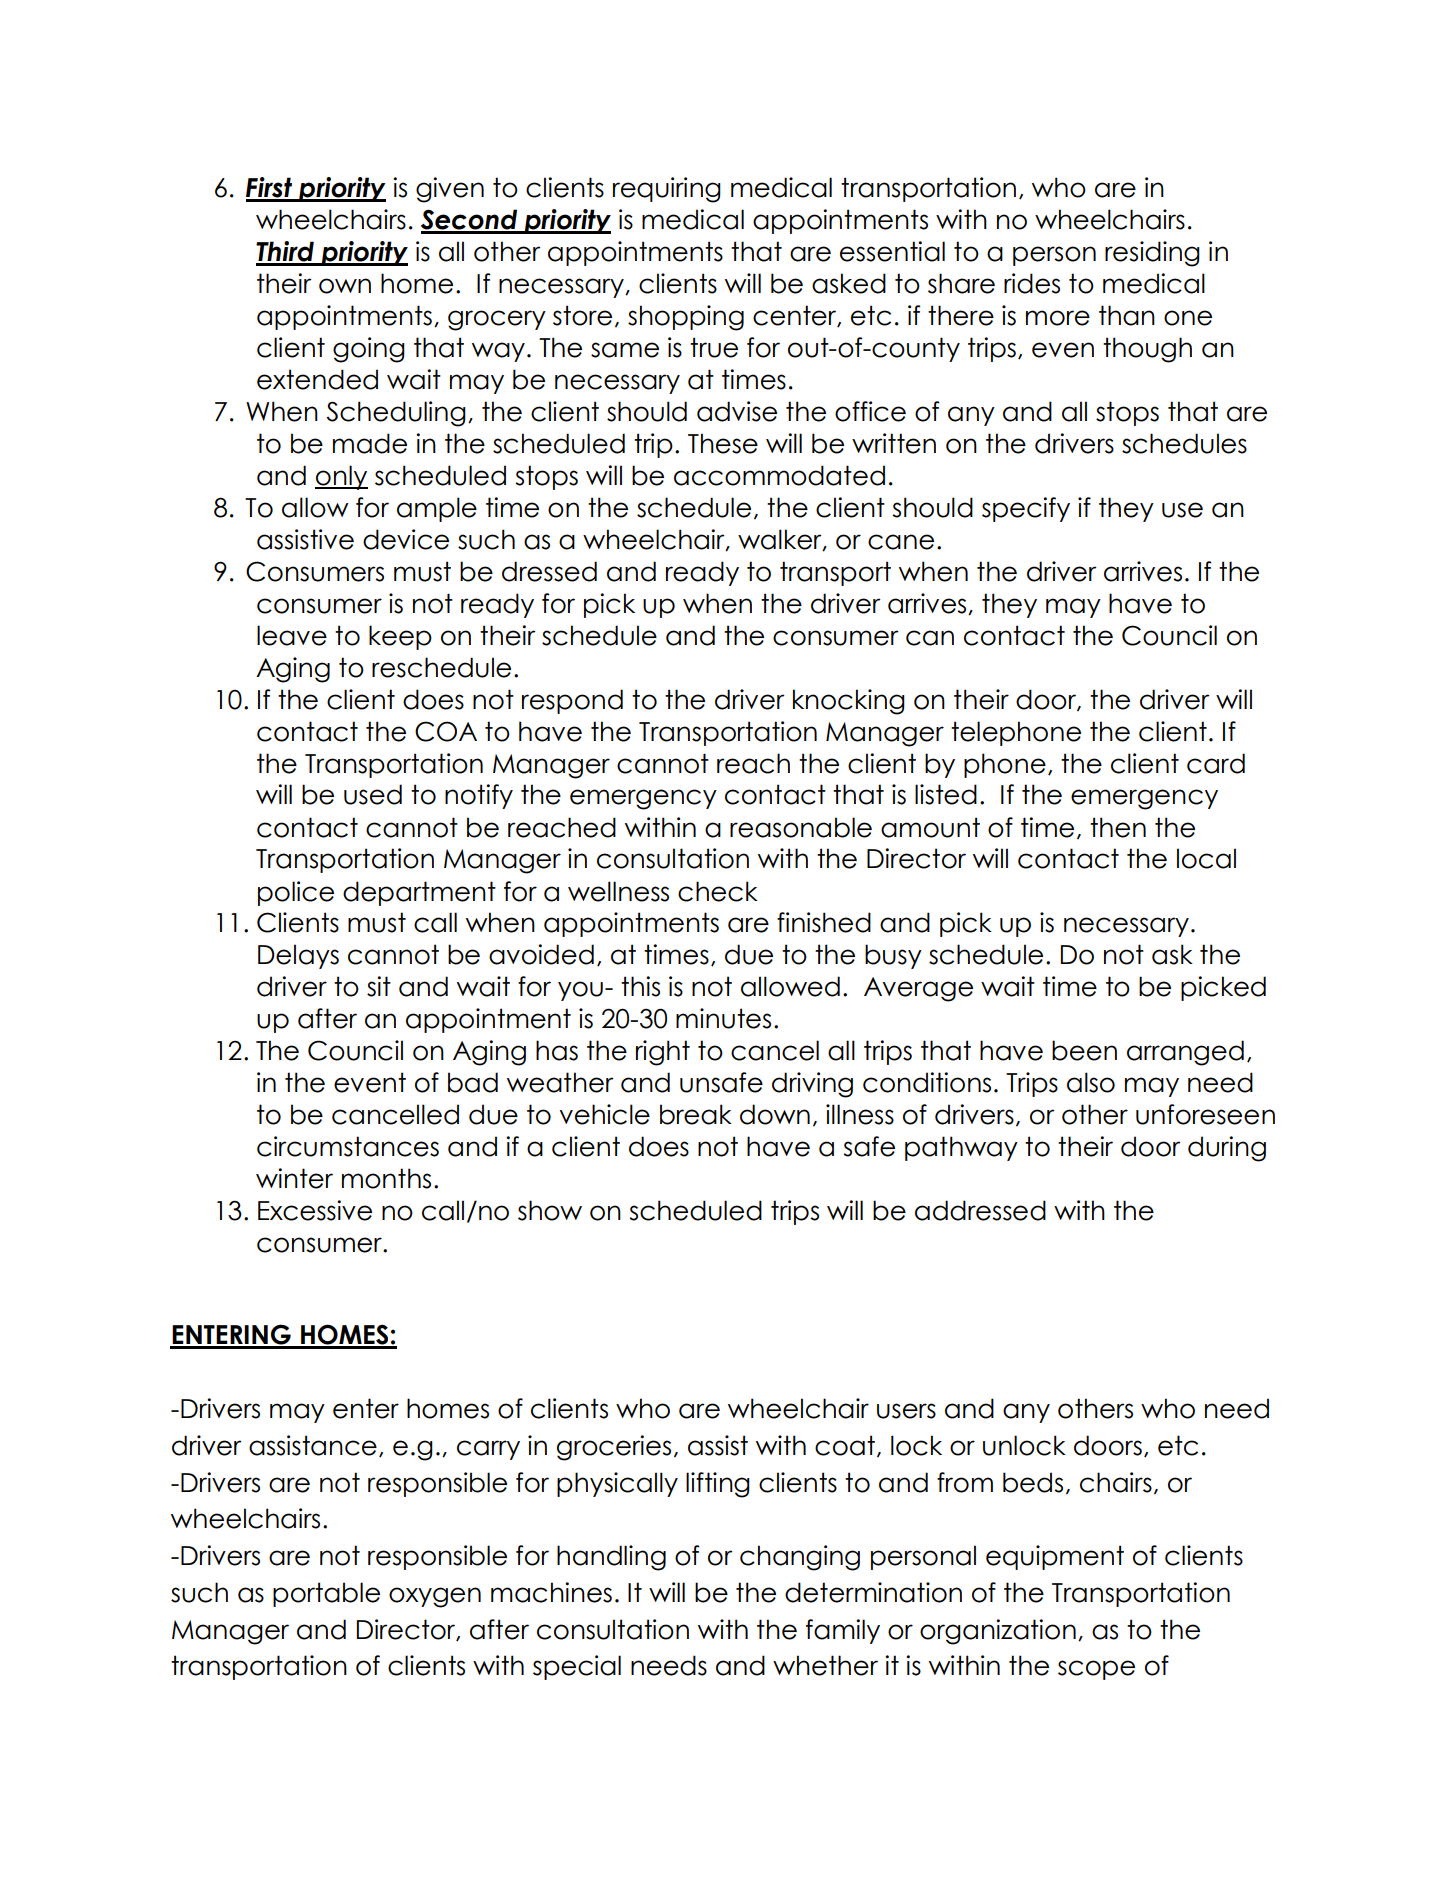 The width and height of the screenshot is (1451, 1877). Describe the element at coordinates (450, 190) in the screenshot. I see `given` at that location.
